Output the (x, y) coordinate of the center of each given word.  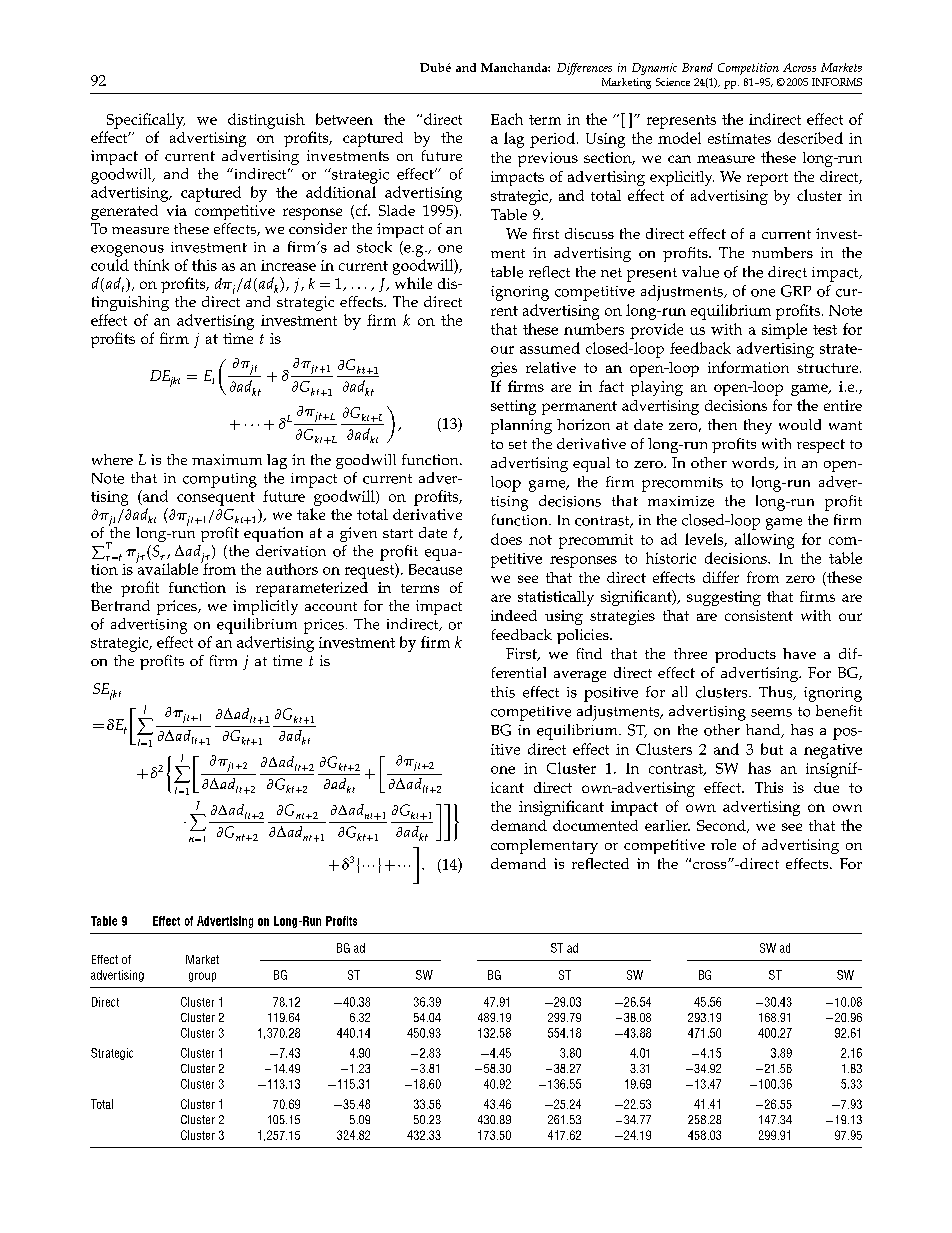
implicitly (265, 607)
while (413, 283)
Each (507, 119)
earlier (667, 825)
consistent (759, 615)
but (772, 749)
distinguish (266, 121)
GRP (796, 291)
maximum (227, 459)
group (202, 977)
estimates (739, 138)
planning (521, 426)
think (151, 265)
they (758, 426)
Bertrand (120, 605)
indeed (514, 615)
